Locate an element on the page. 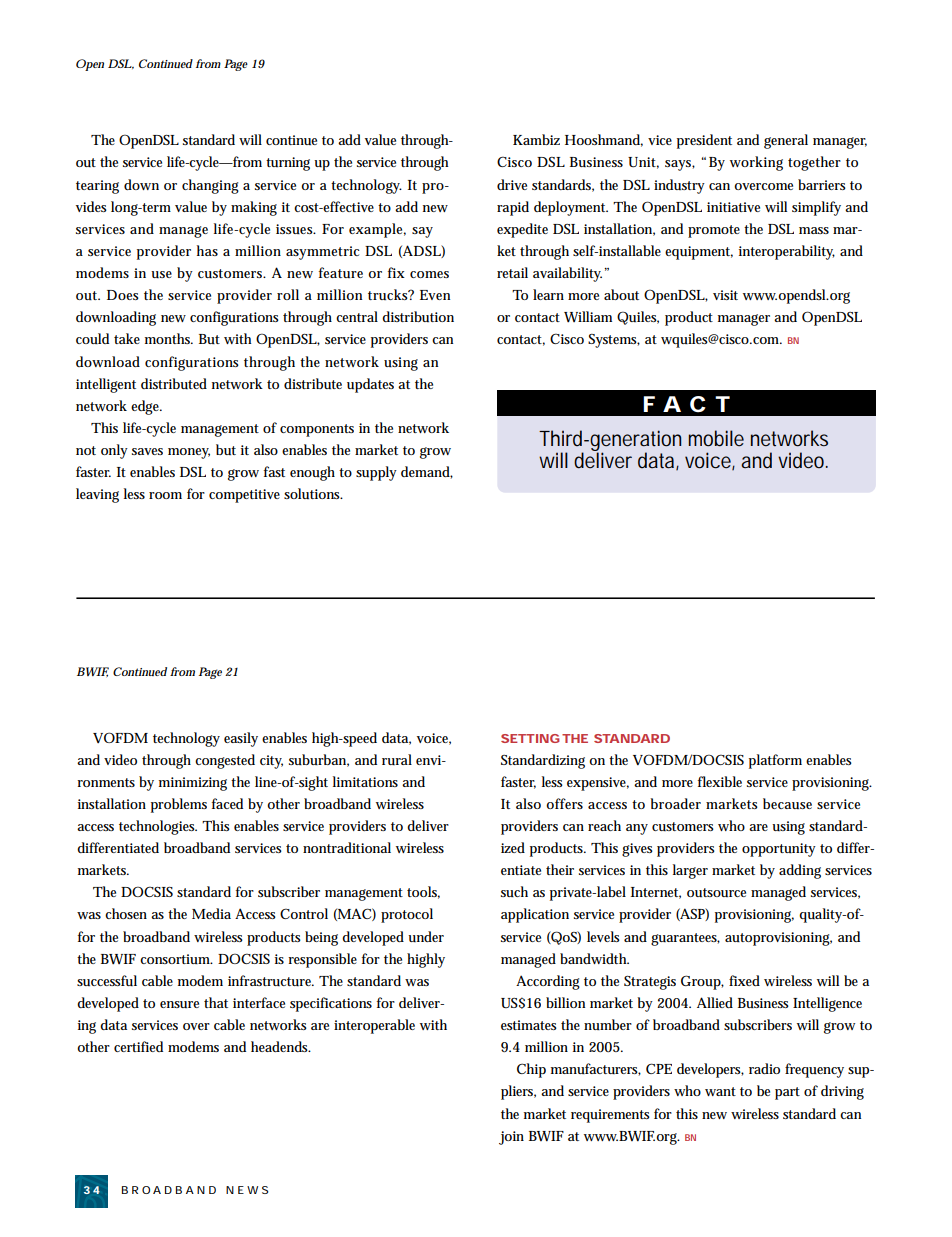 The width and height of the document is (952, 1237). easily is located at coordinates (241, 739).
